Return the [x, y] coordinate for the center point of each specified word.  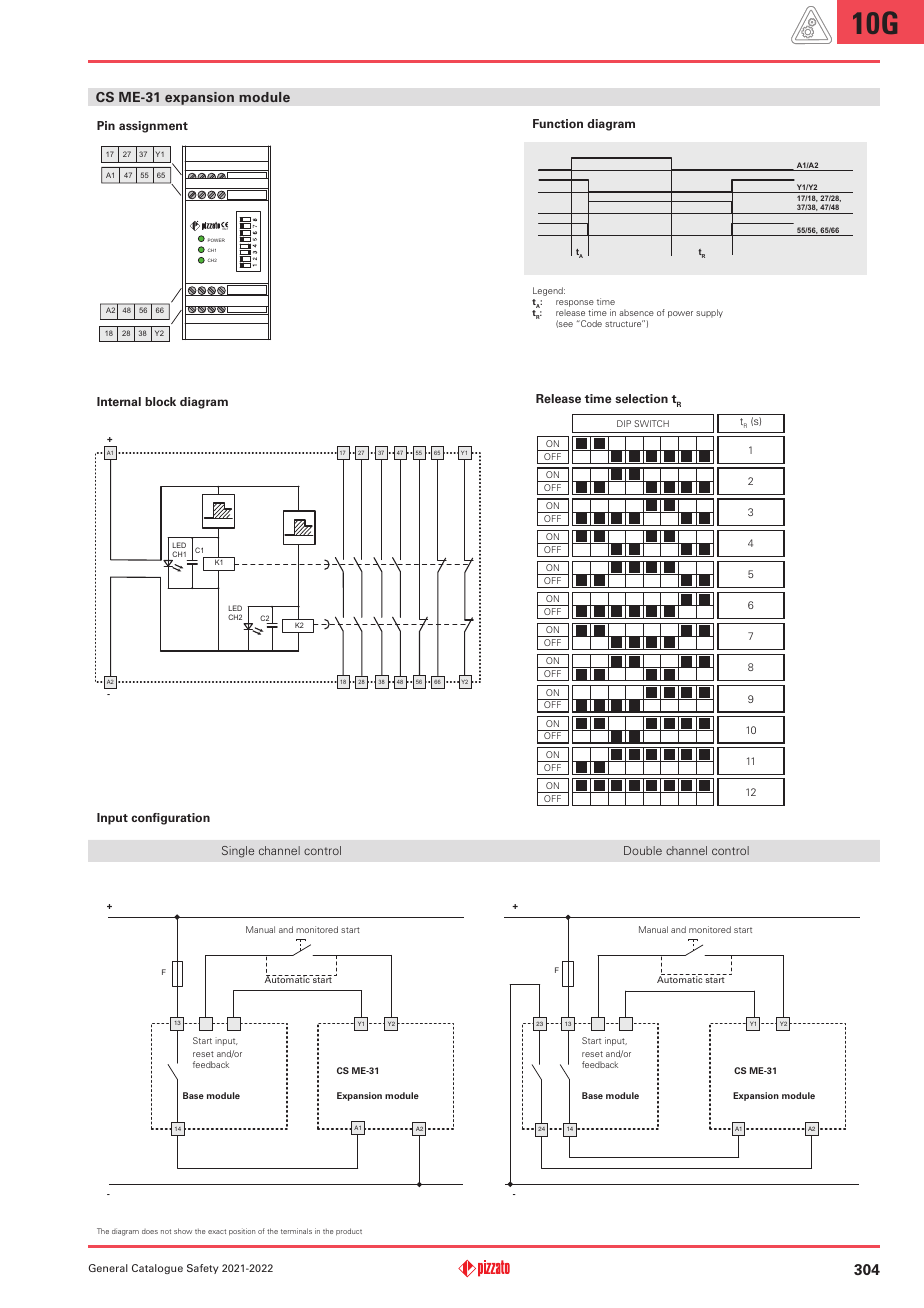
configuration [170, 819]
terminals [296, 1231]
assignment [153, 127]
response [575, 303]
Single [238, 852]
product [349, 1232]
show [183, 1231]
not [166, 1231]
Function [558, 123]
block [160, 401]
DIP [624, 423]
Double [643, 850]
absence [636, 312]
